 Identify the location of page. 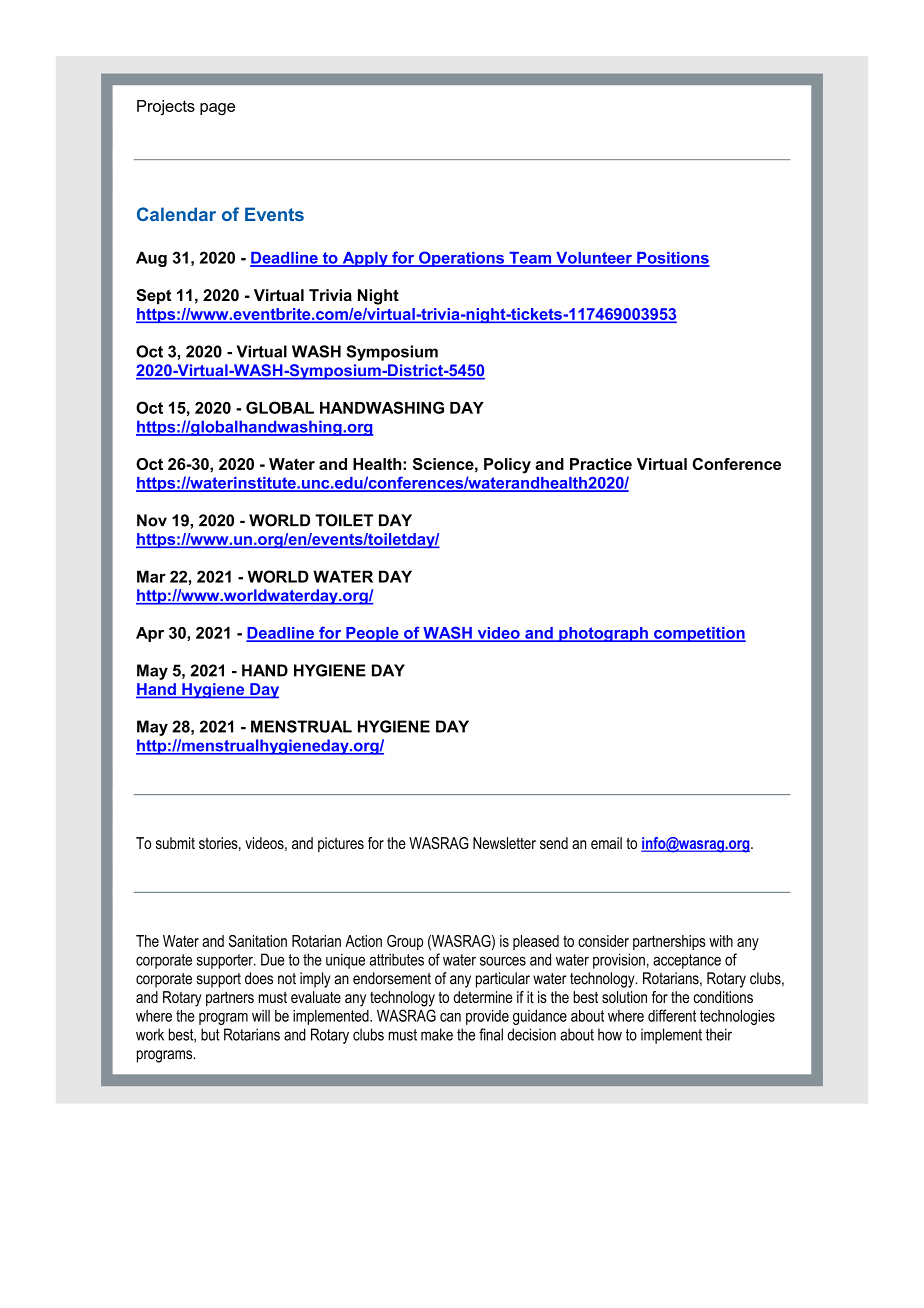
(217, 109).
